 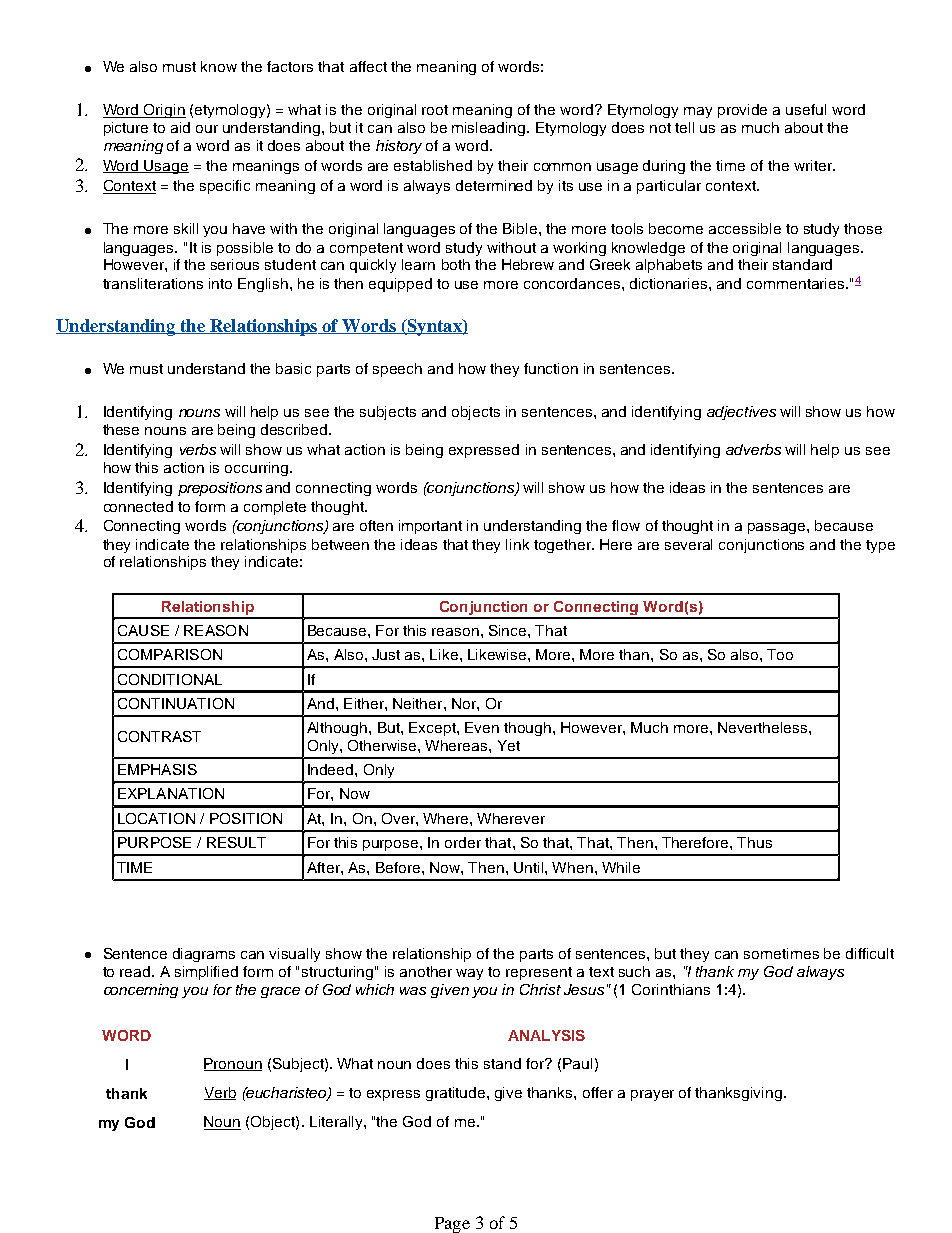 What do you see at coordinates (764, 727) in the screenshot?
I see `Nevertheless` at bounding box center [764, 727].
